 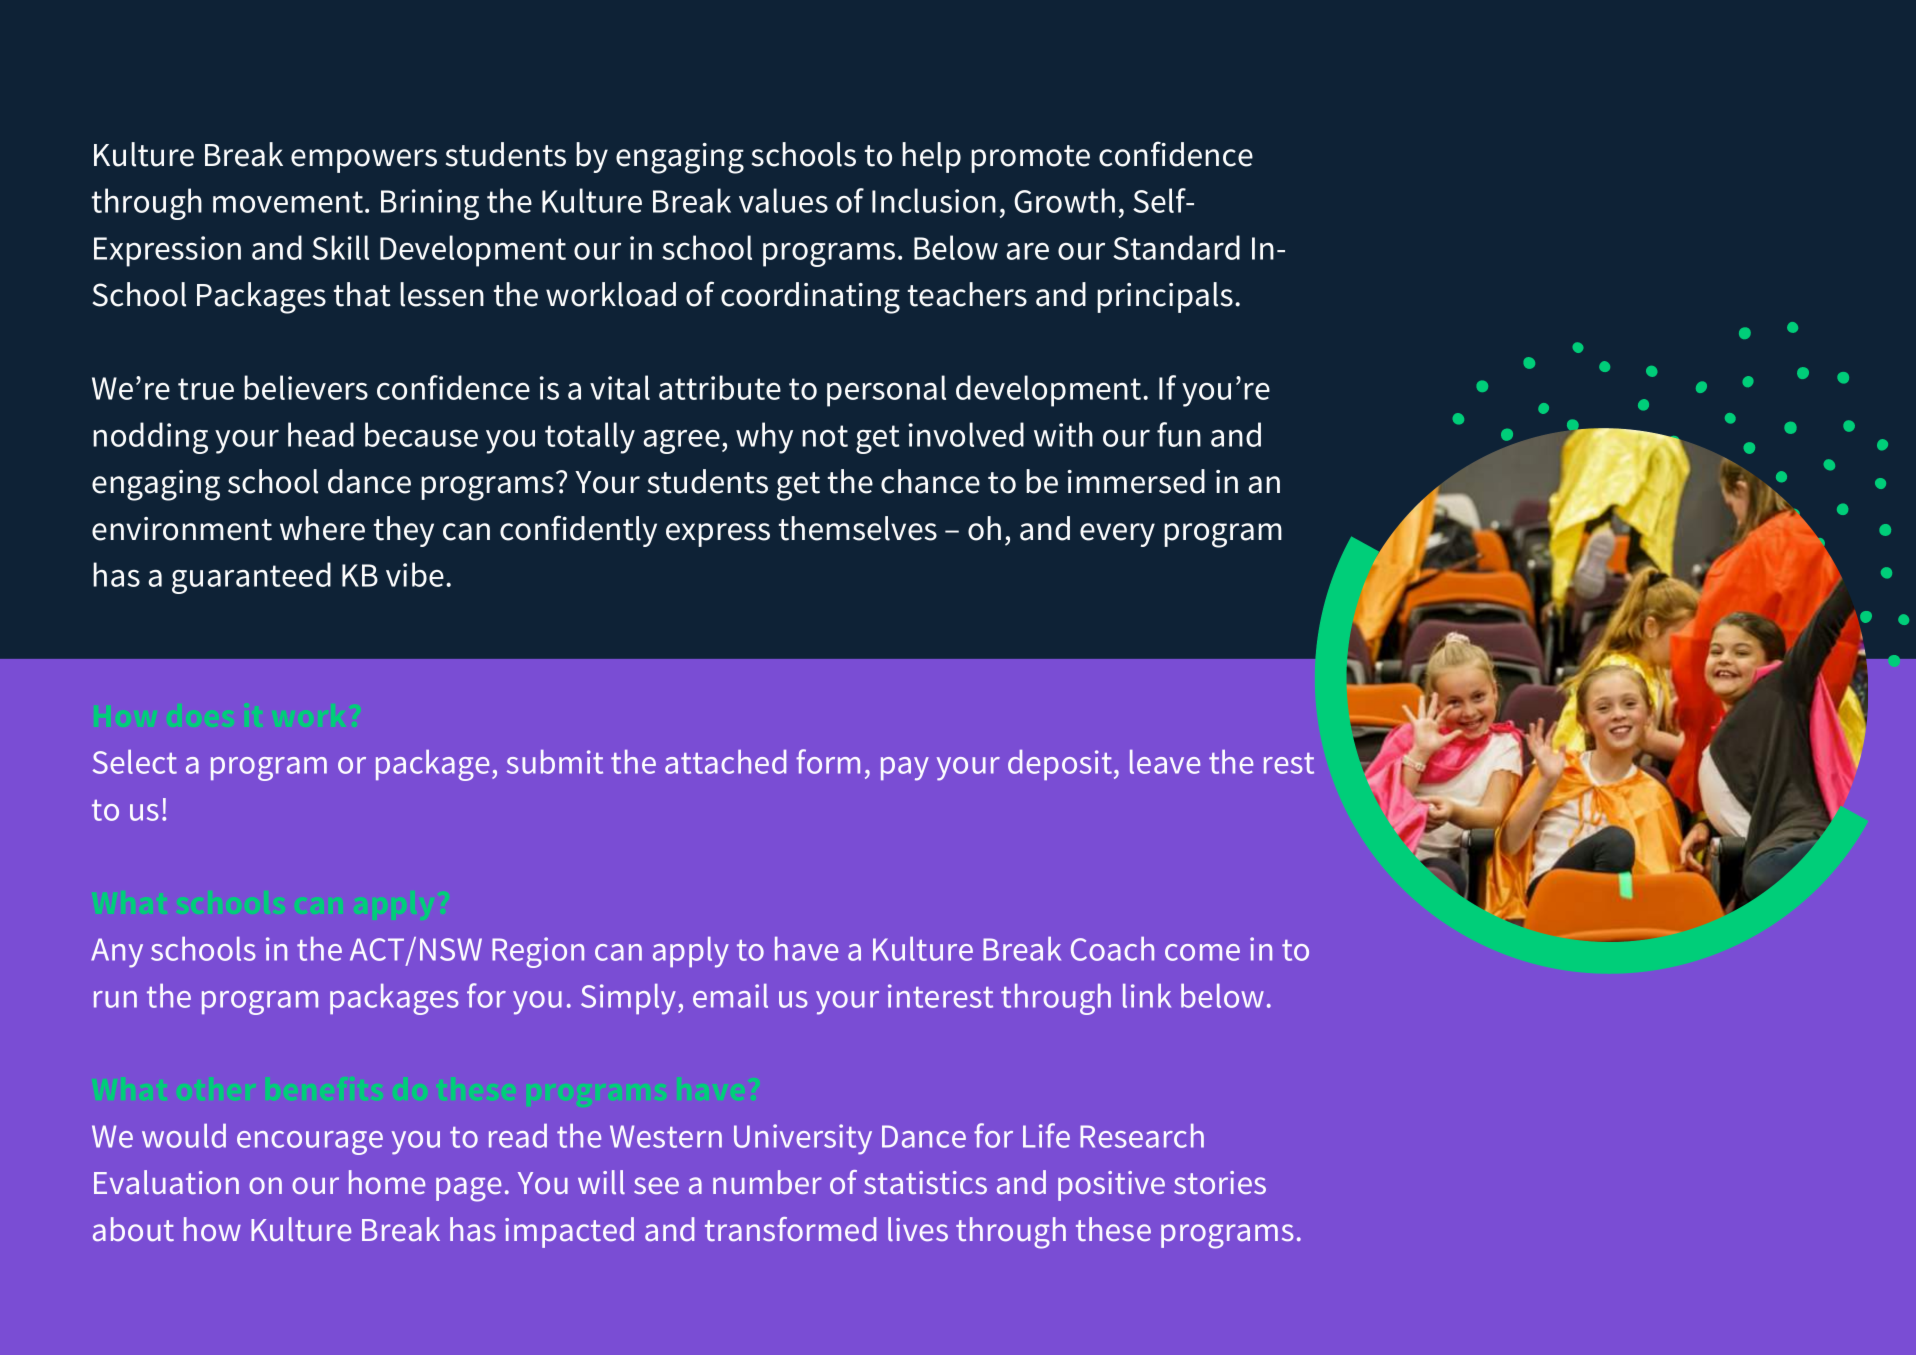 What do you see at coordinates (135, 762) in the screenshot?
I see `Select` at bounding box center [135, 762].
